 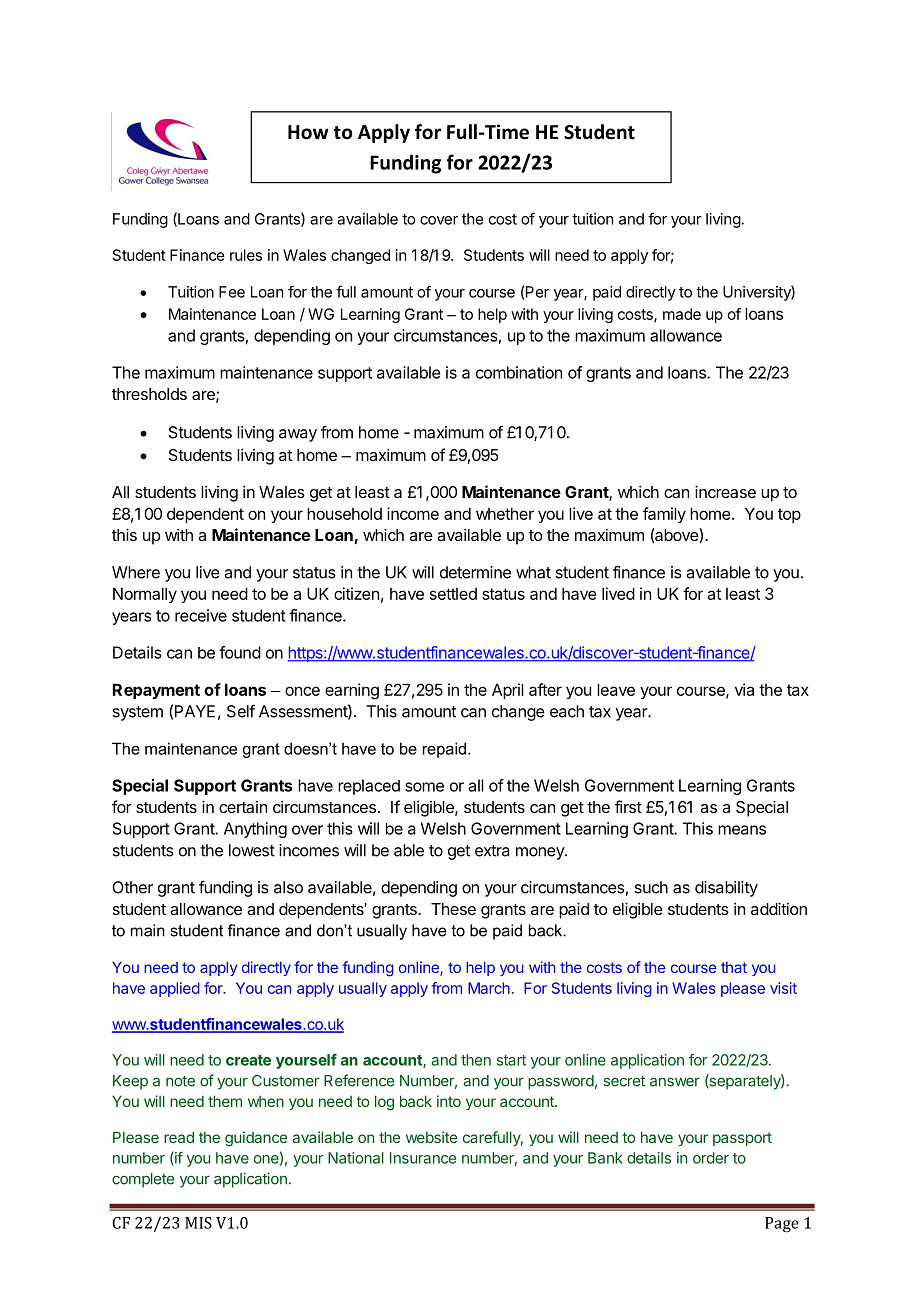 I want to click on rules, so click(x=246, y=255).
